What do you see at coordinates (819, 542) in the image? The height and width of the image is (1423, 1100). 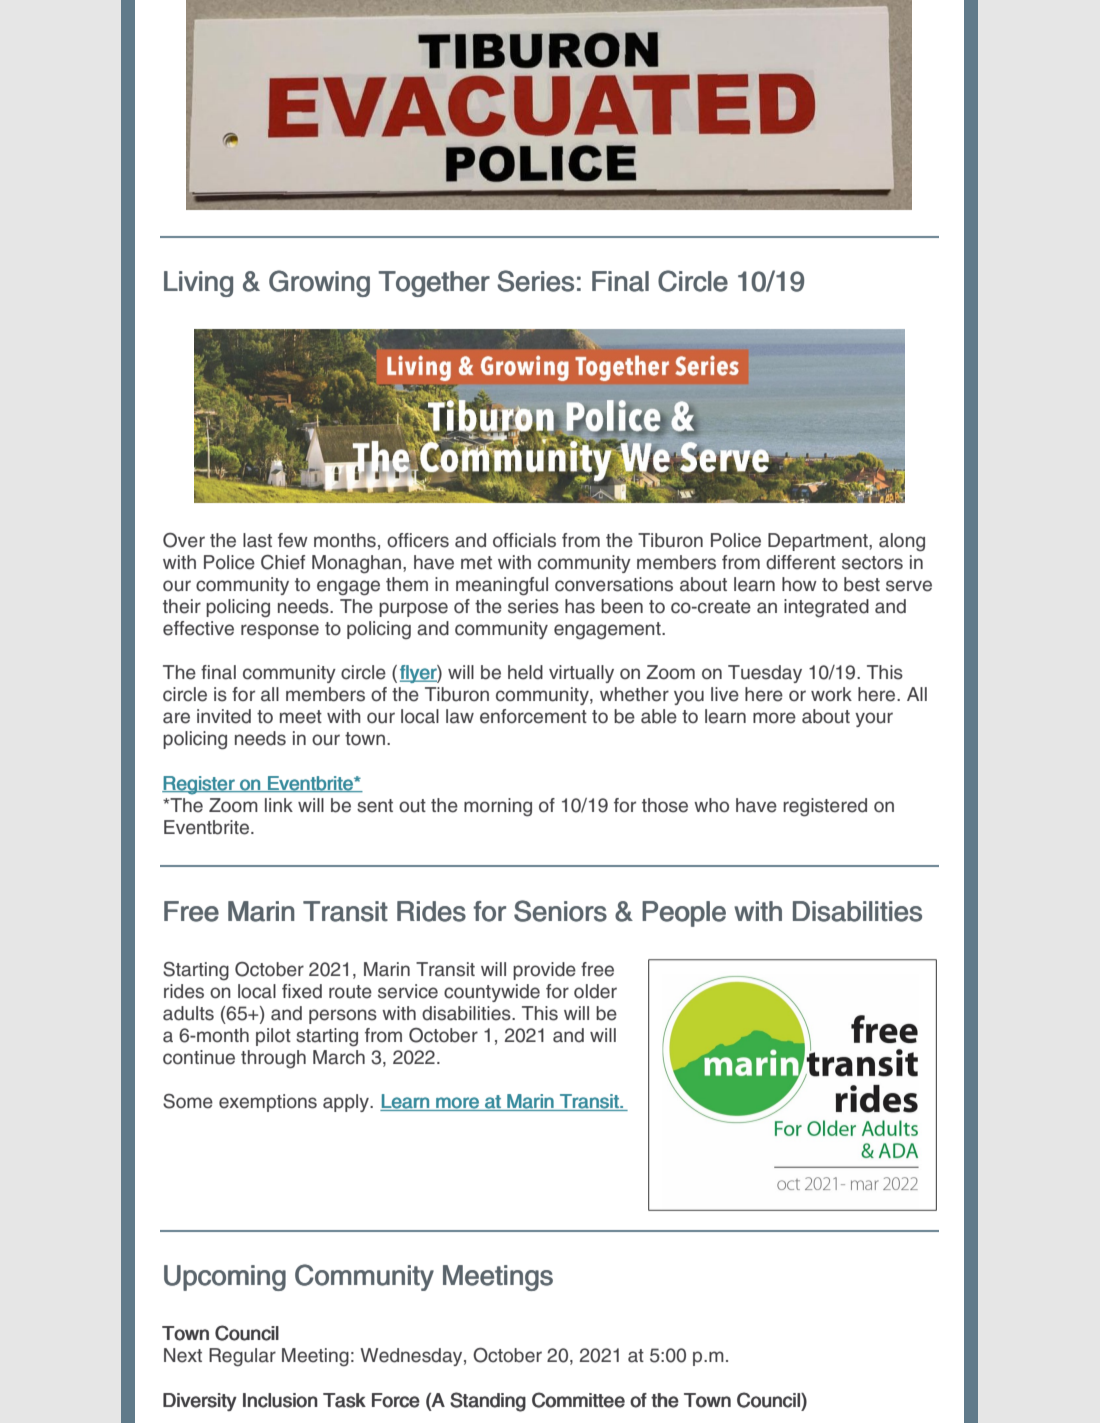 I see `Department` at bounding box center [819, 542].
